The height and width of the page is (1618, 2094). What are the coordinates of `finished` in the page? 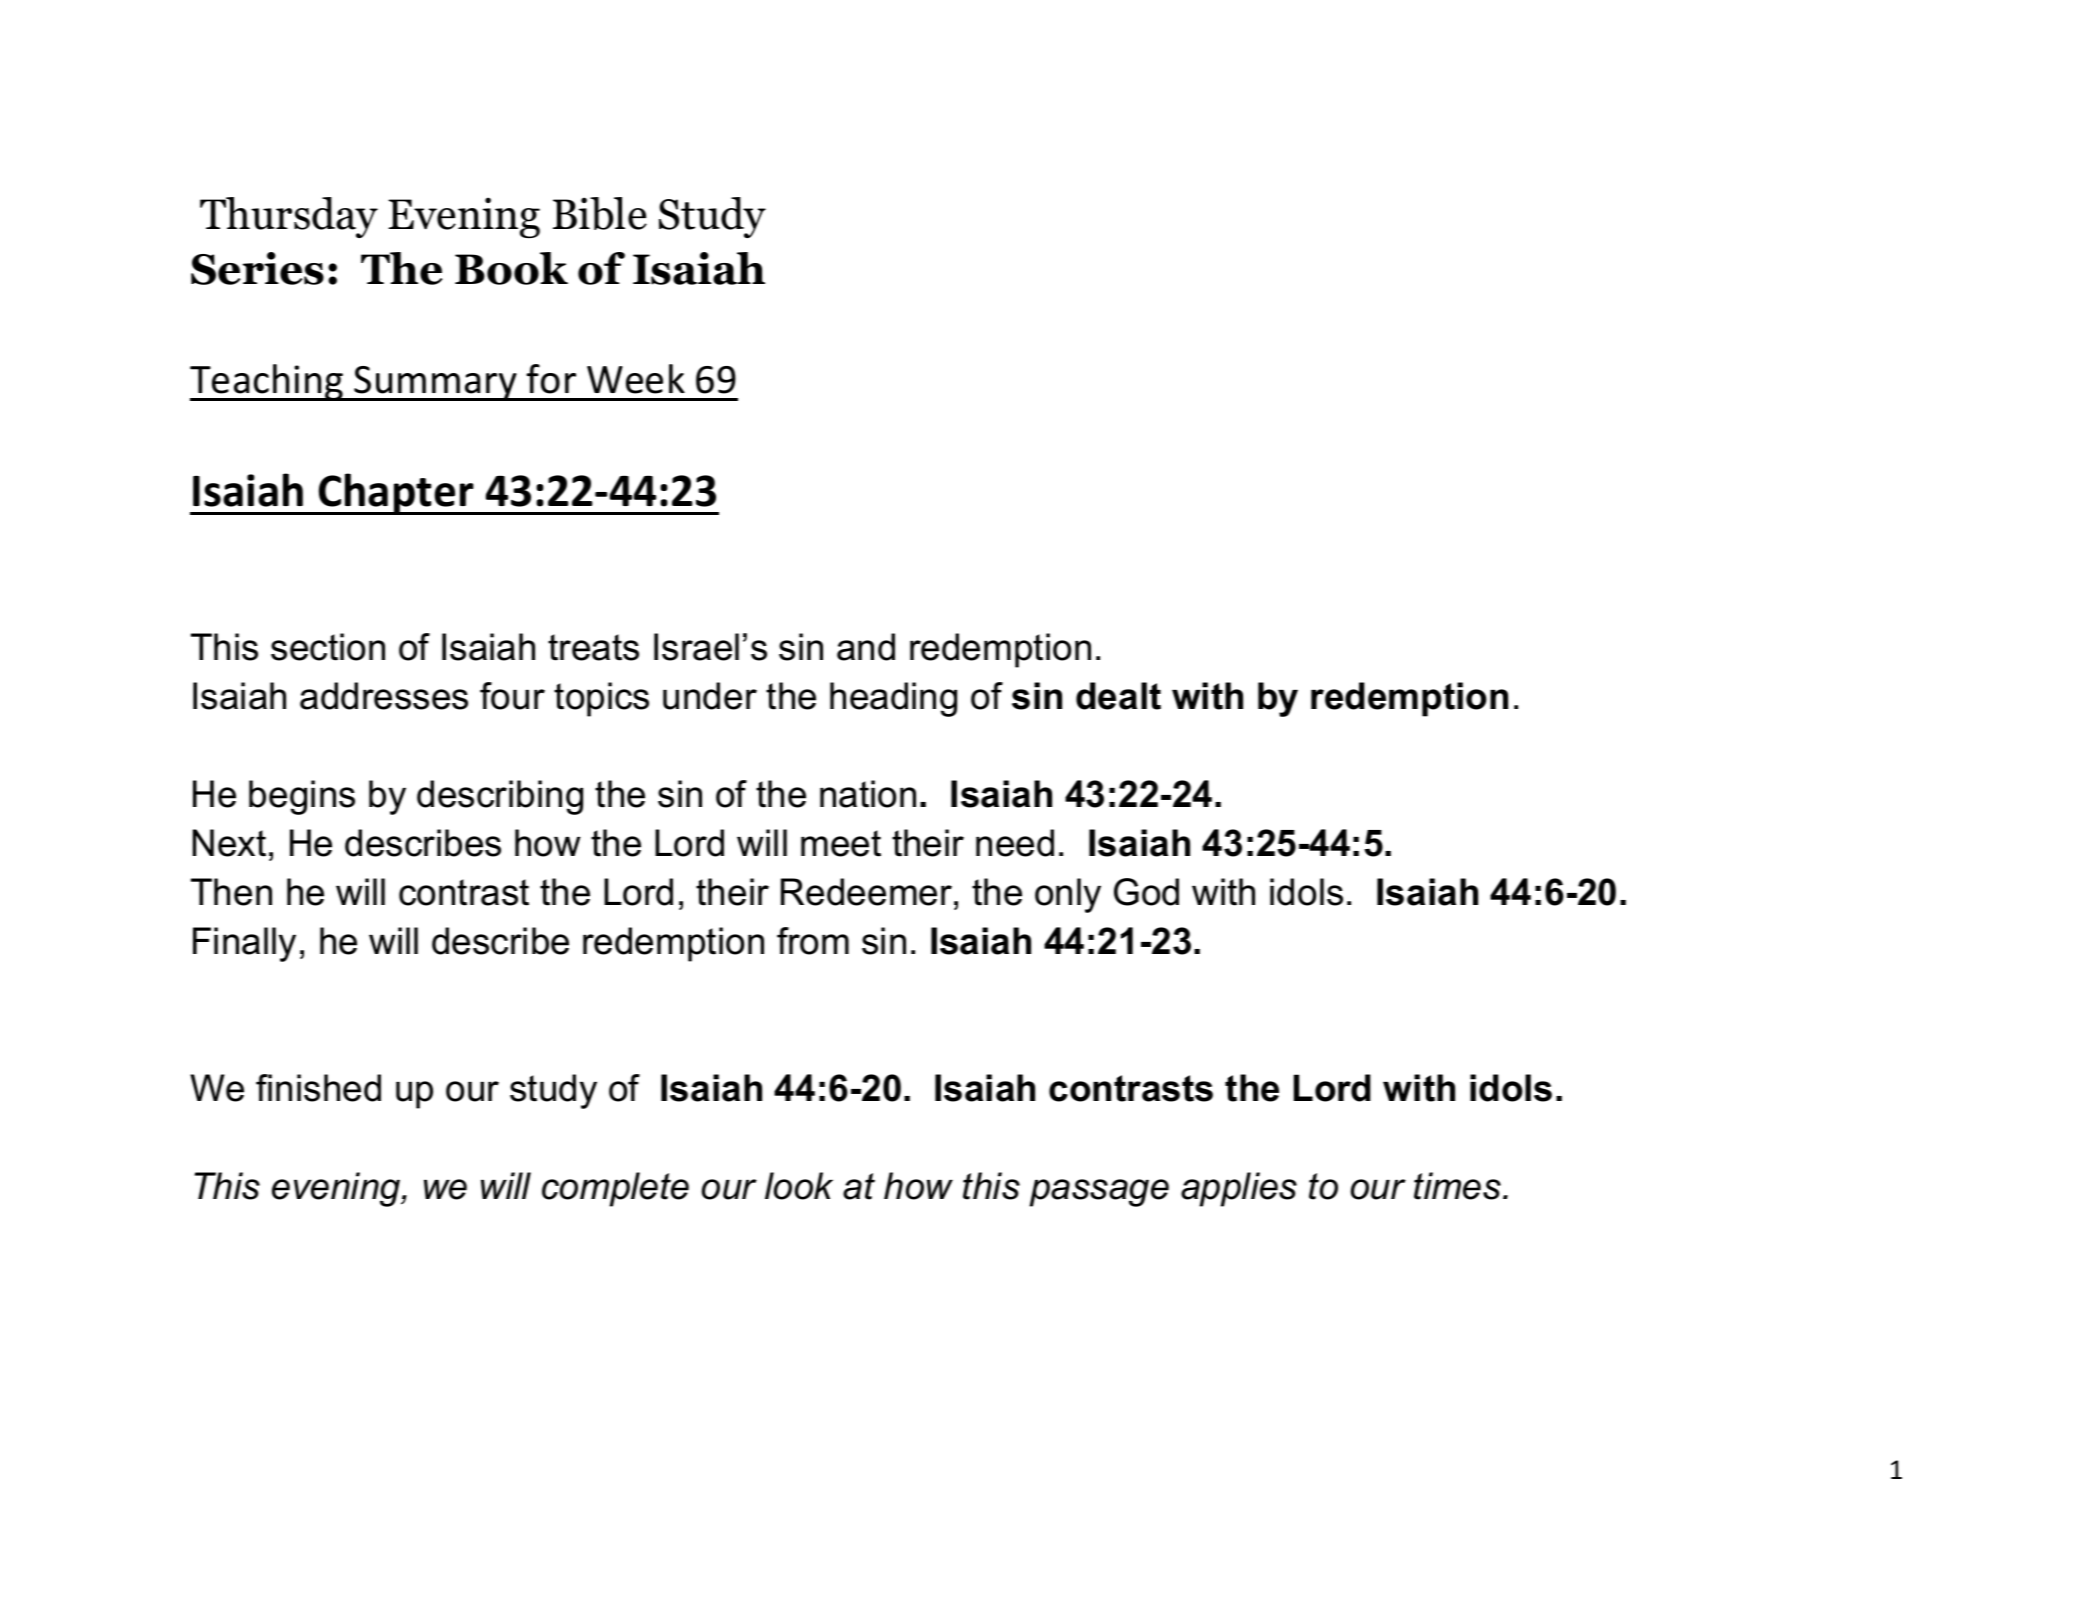 It's located at (318, 1088).
